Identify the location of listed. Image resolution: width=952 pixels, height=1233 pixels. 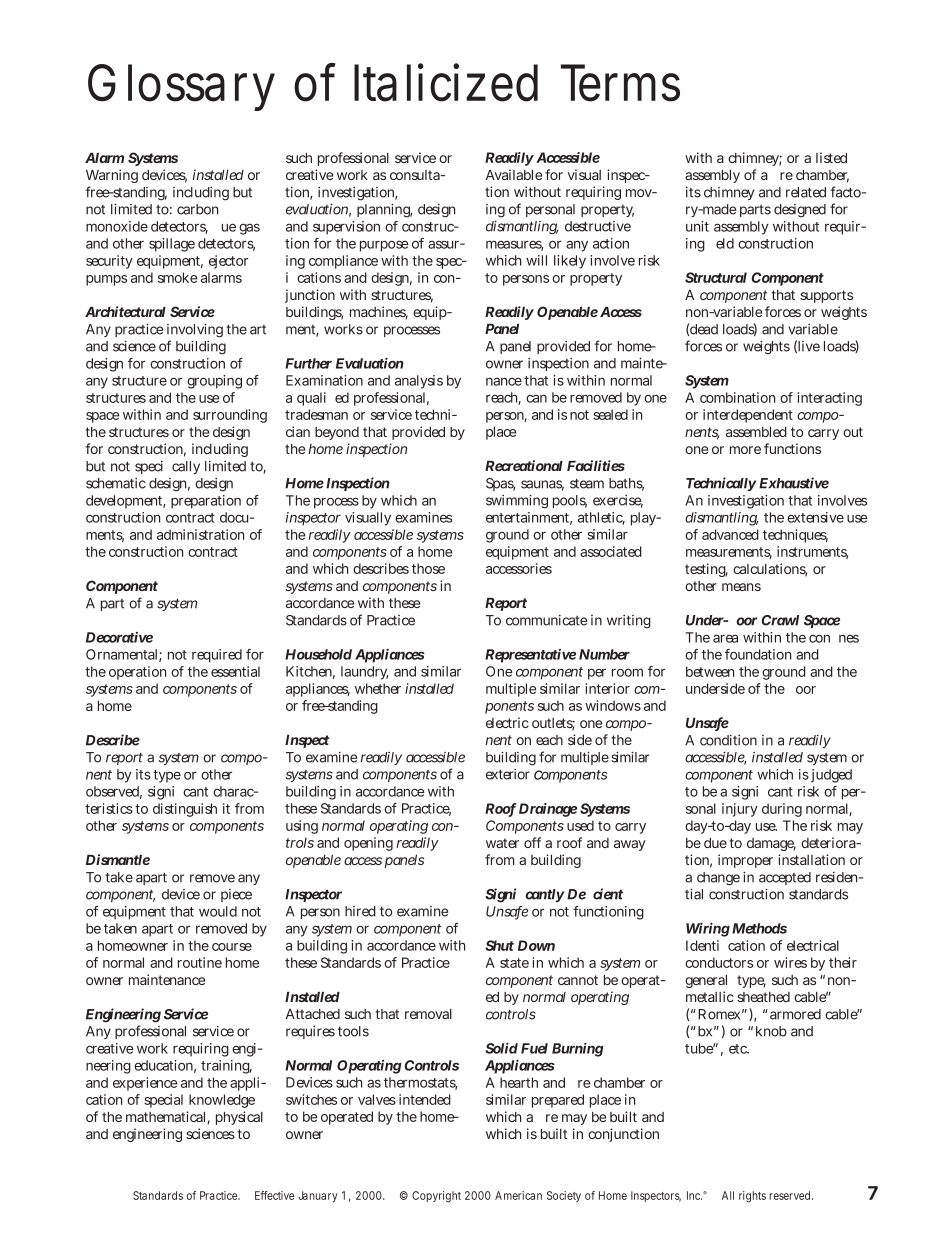
(831, 157).
